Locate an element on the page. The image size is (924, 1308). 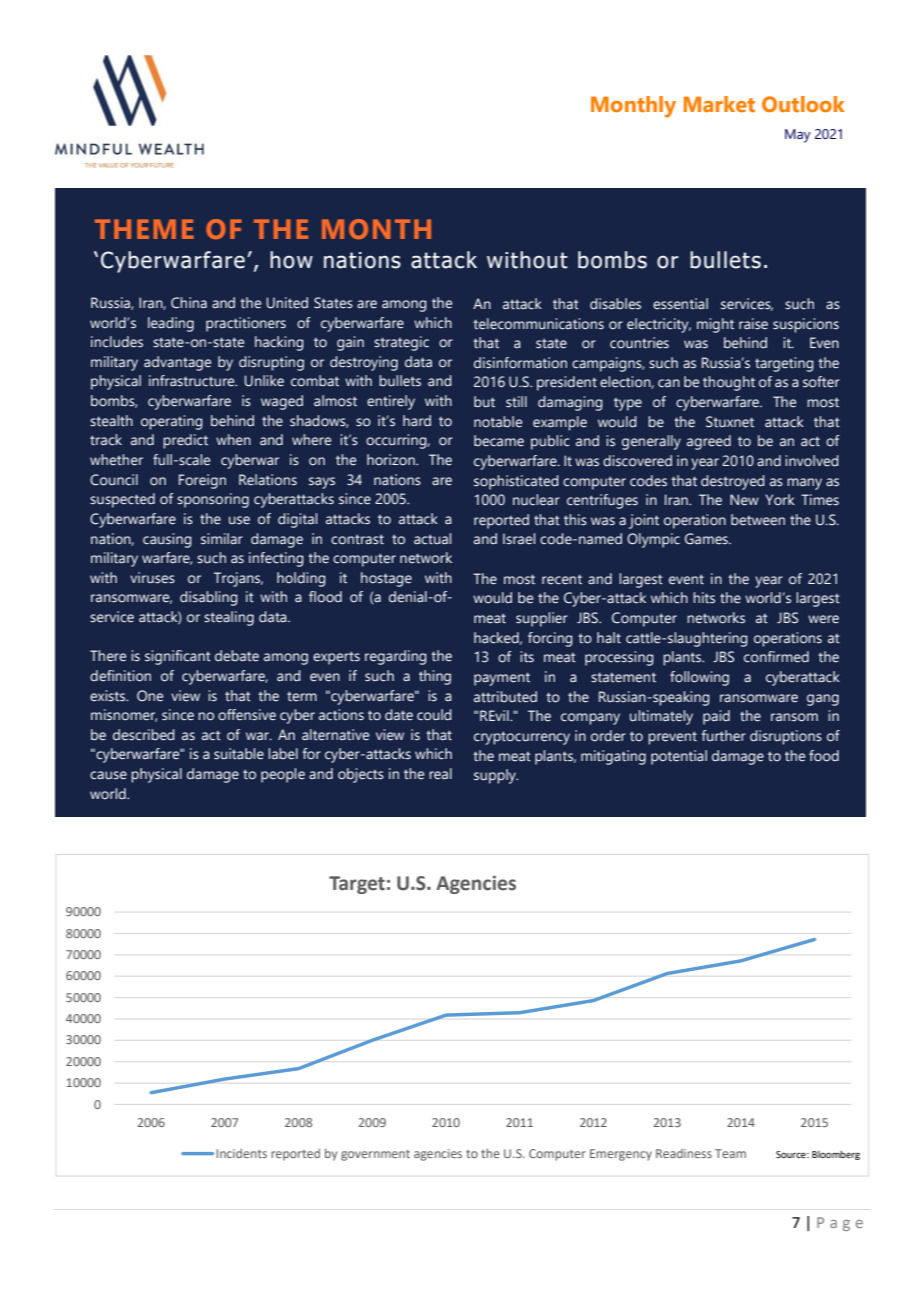
infrastructure is located at coordinates (193, 380).
